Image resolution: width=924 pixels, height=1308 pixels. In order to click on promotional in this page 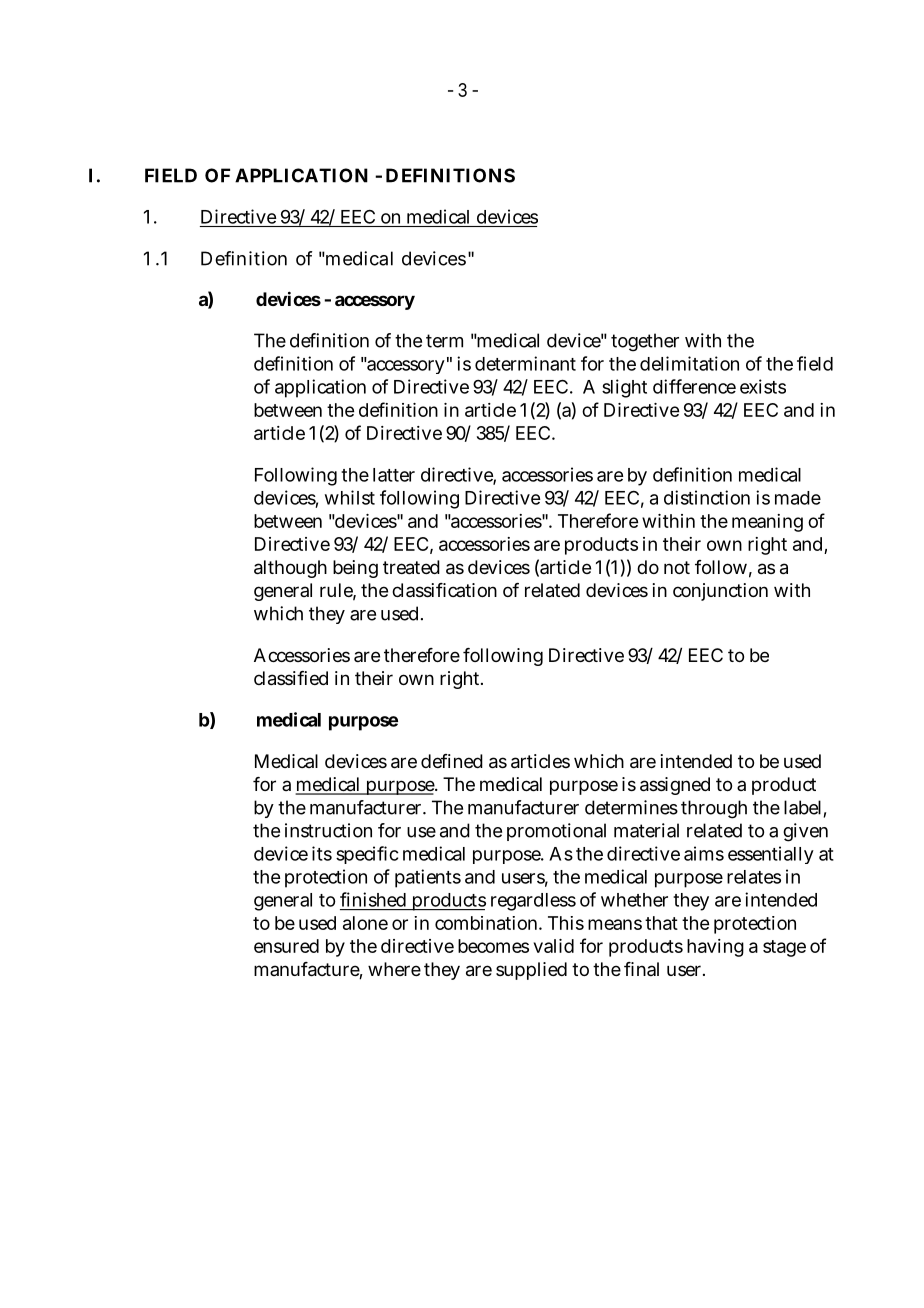, I will do `click(556, 832)`.
